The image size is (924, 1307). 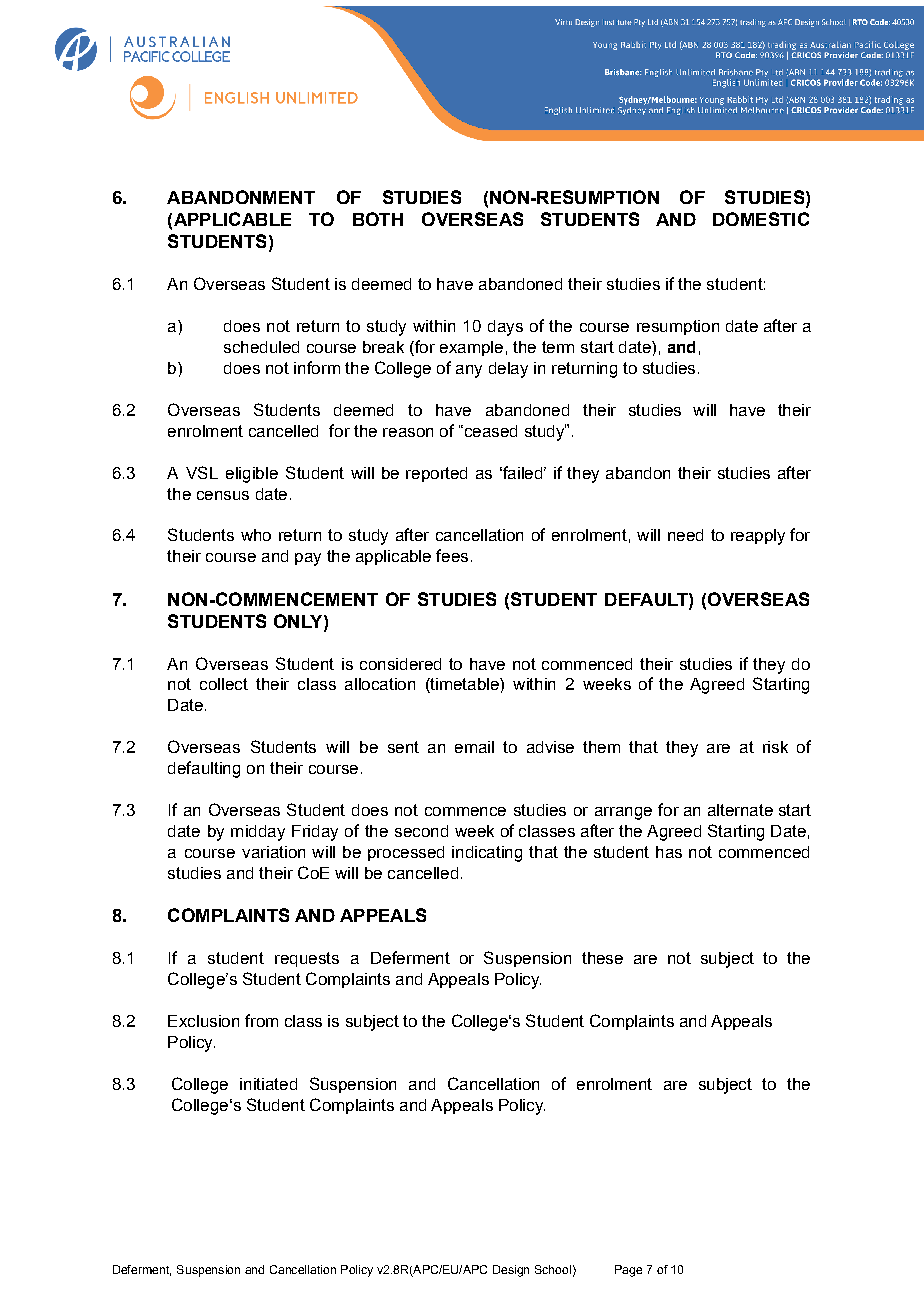 I want to click on initiated, so click(x=268, y=1084).
